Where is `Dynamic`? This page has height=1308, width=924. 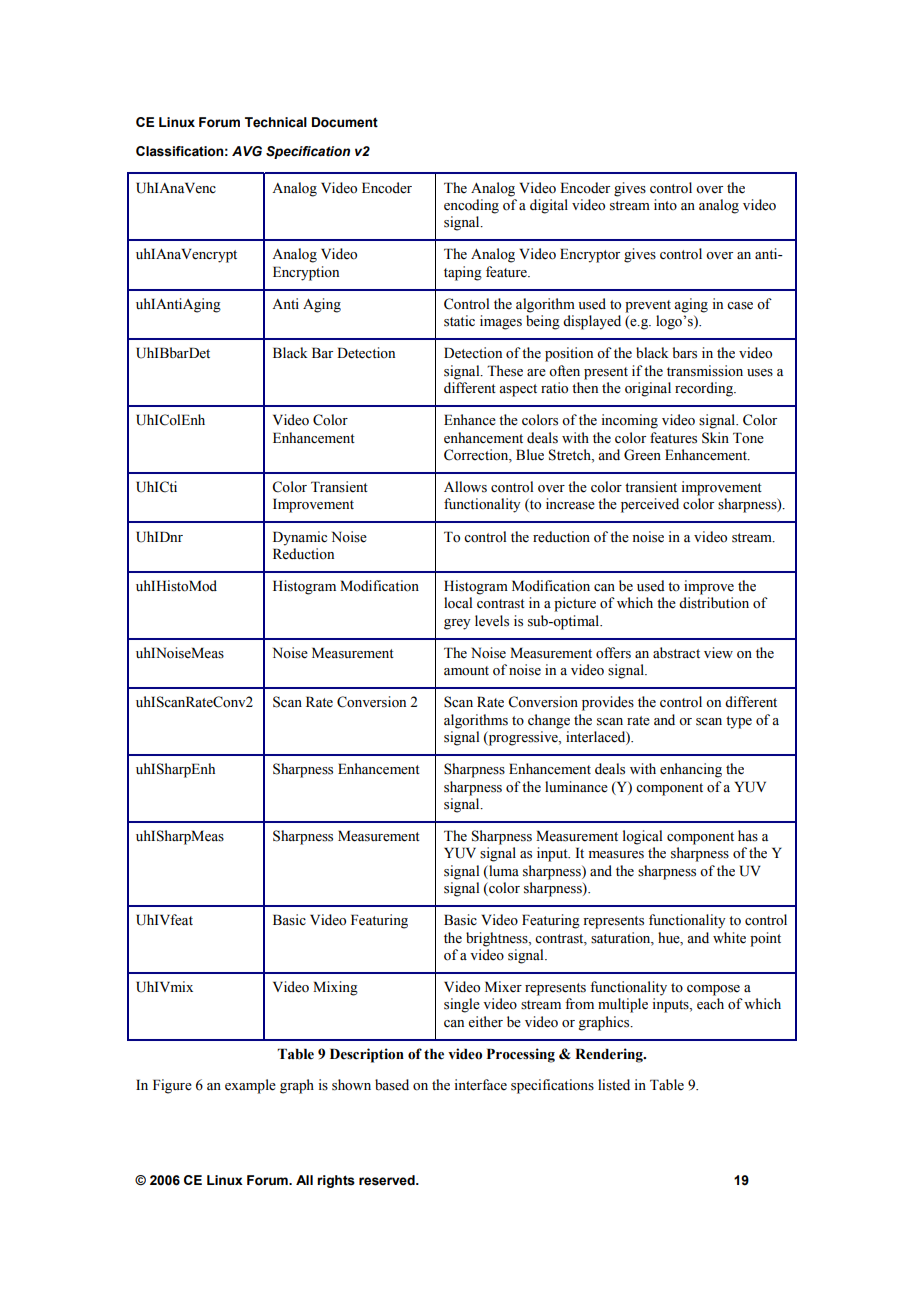
Dynamic is located at coordinates (300, 538).
